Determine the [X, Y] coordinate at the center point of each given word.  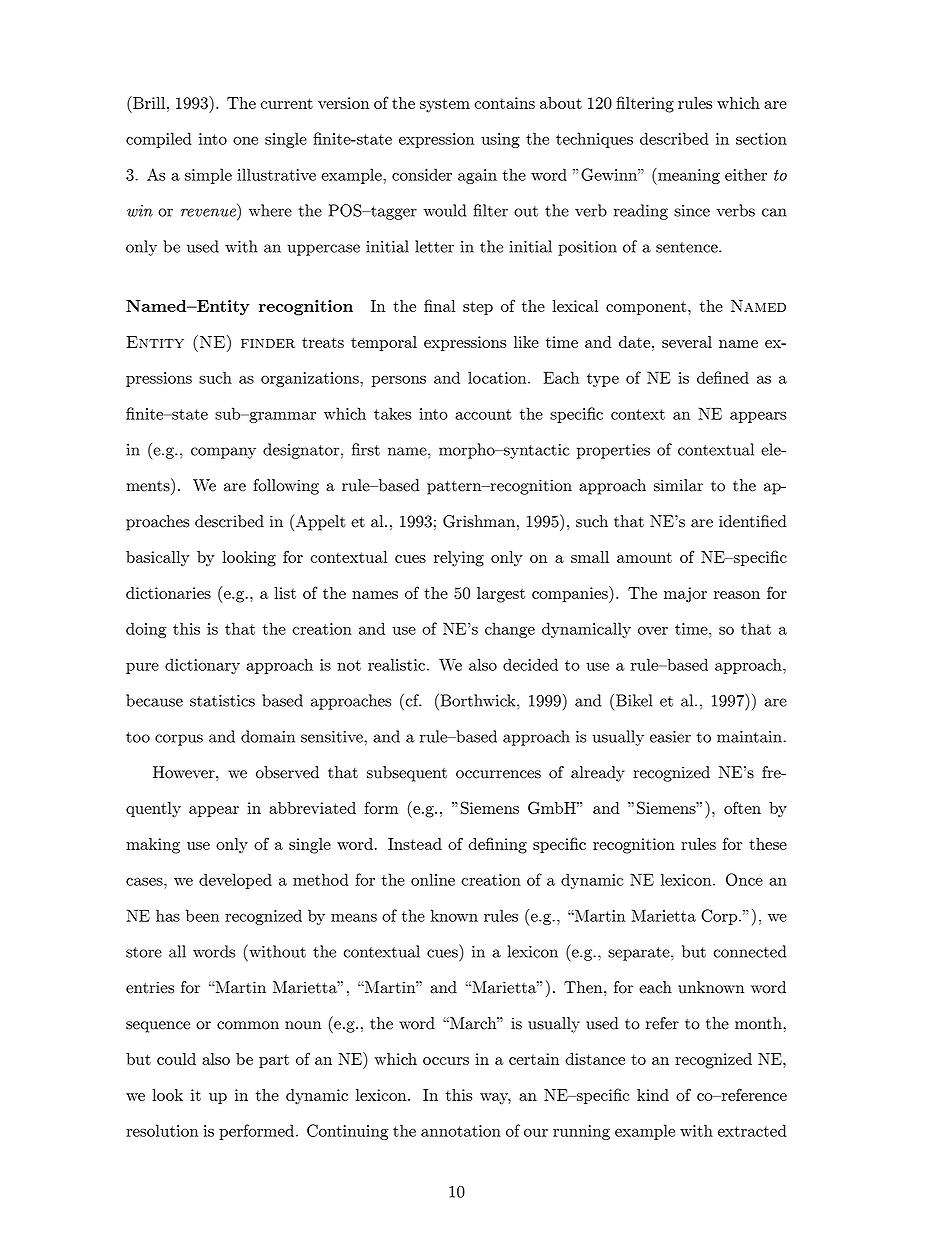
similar [678, 485]
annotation [461, 1131]
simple [208, 176]
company [223, 453]
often [742, 807]
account [483, 414]
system [445, 105]
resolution [162, 1130]
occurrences [498, 774]
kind [653, 1095]
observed [287, 772]
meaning [688, 176]
